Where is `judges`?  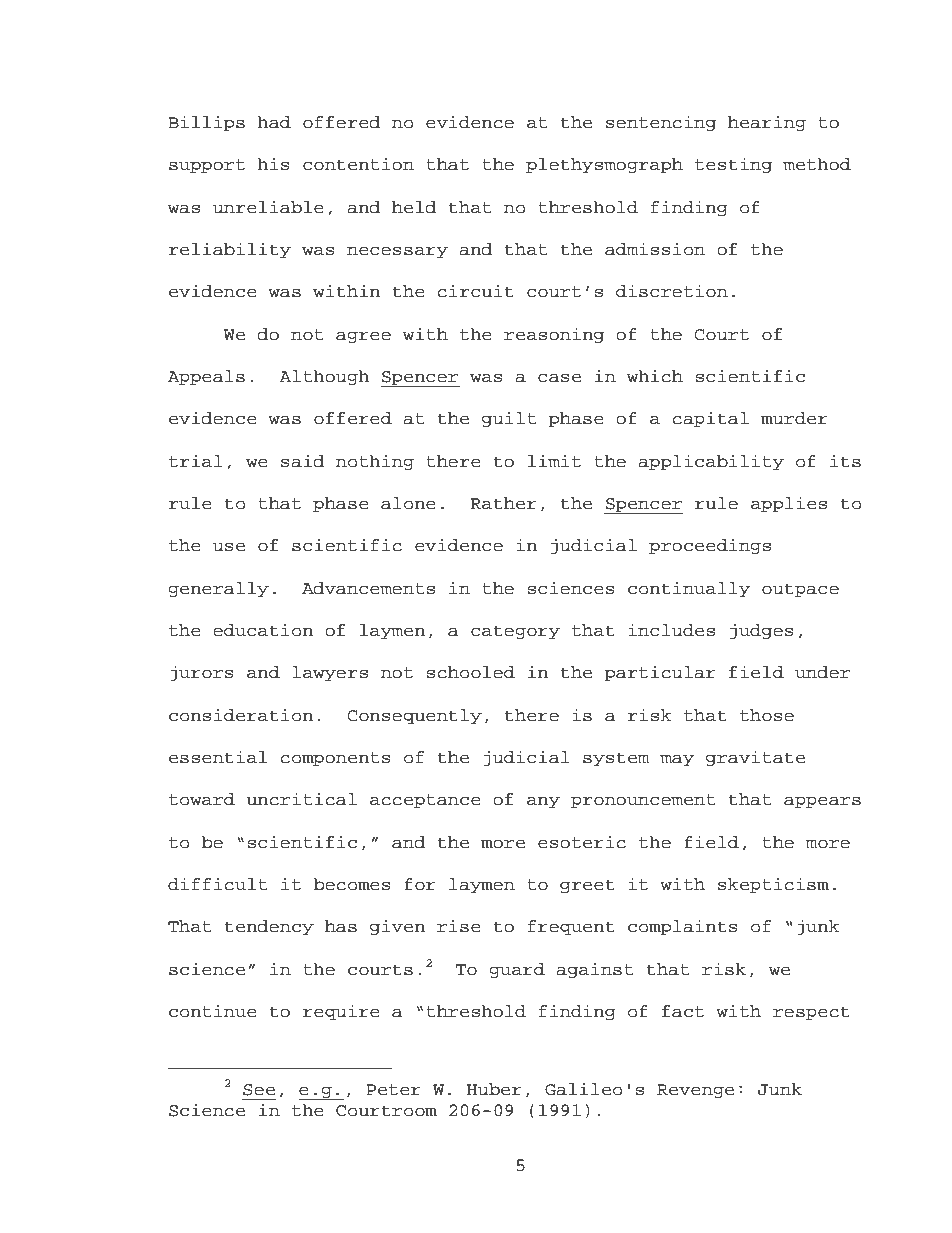 judges is located at coordinates (762, 631).
